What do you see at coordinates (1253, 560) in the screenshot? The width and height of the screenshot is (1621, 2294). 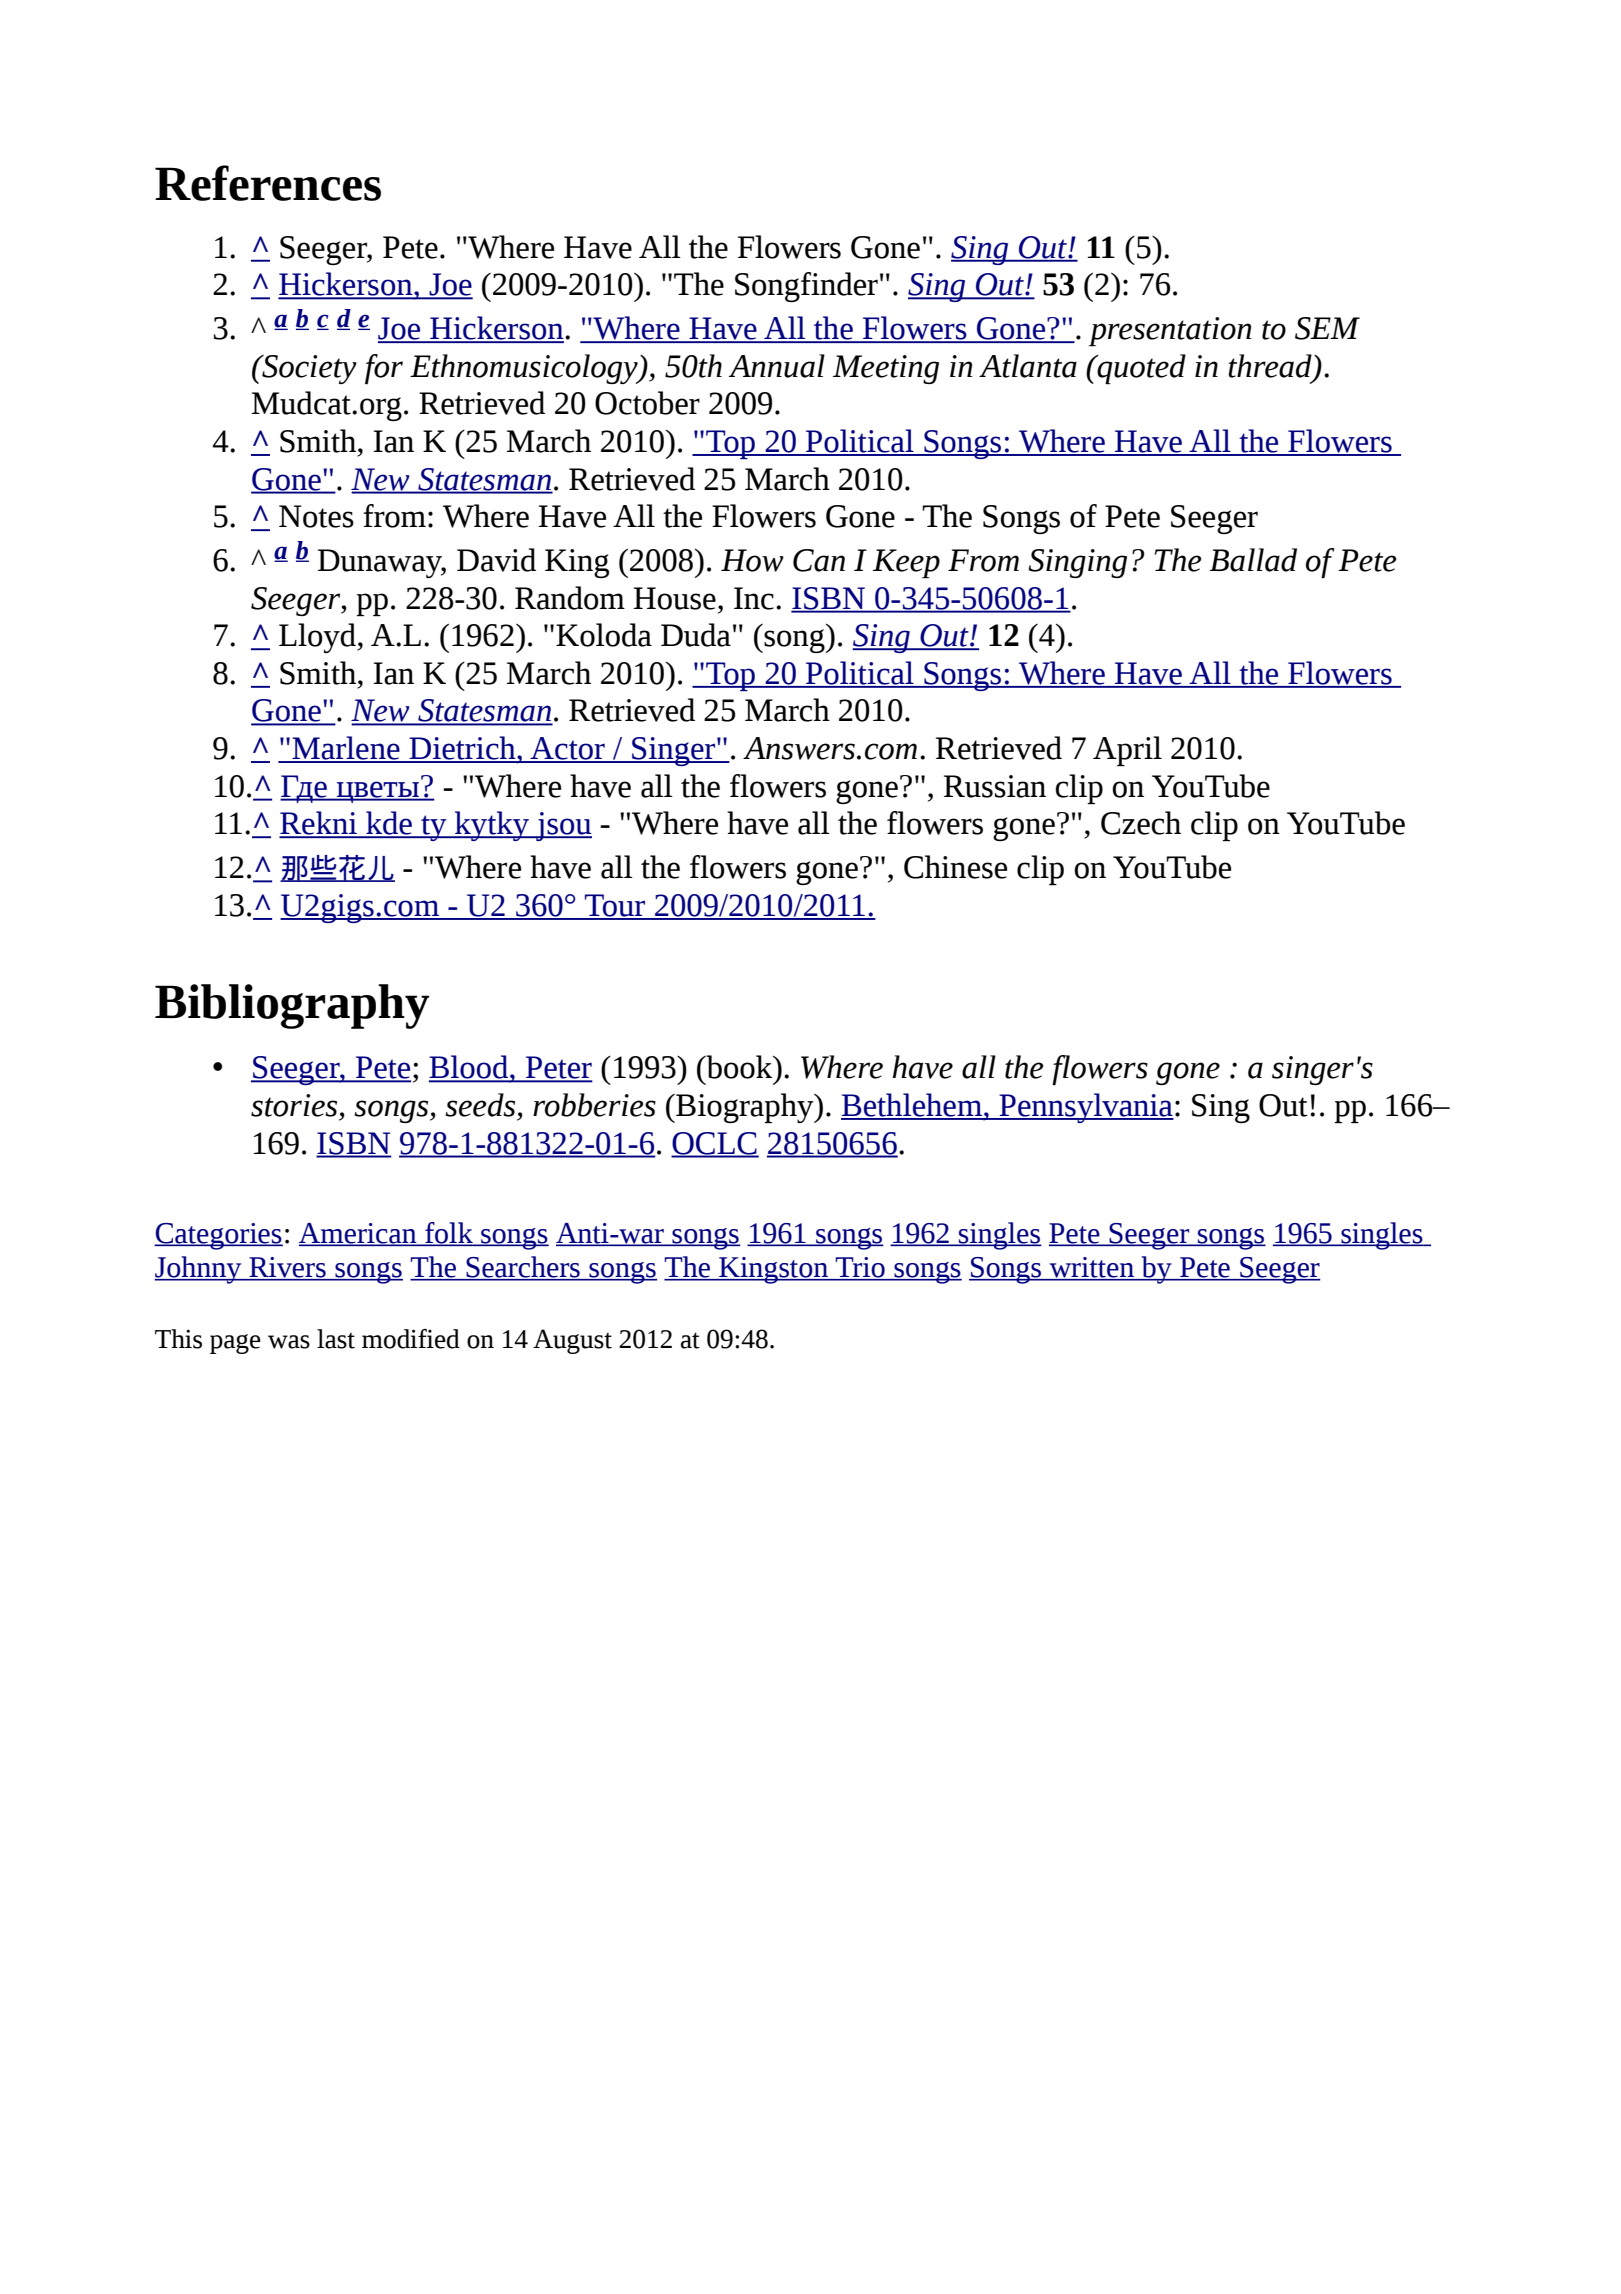 I see `Ballad` at bounding box center [1253, 560].
